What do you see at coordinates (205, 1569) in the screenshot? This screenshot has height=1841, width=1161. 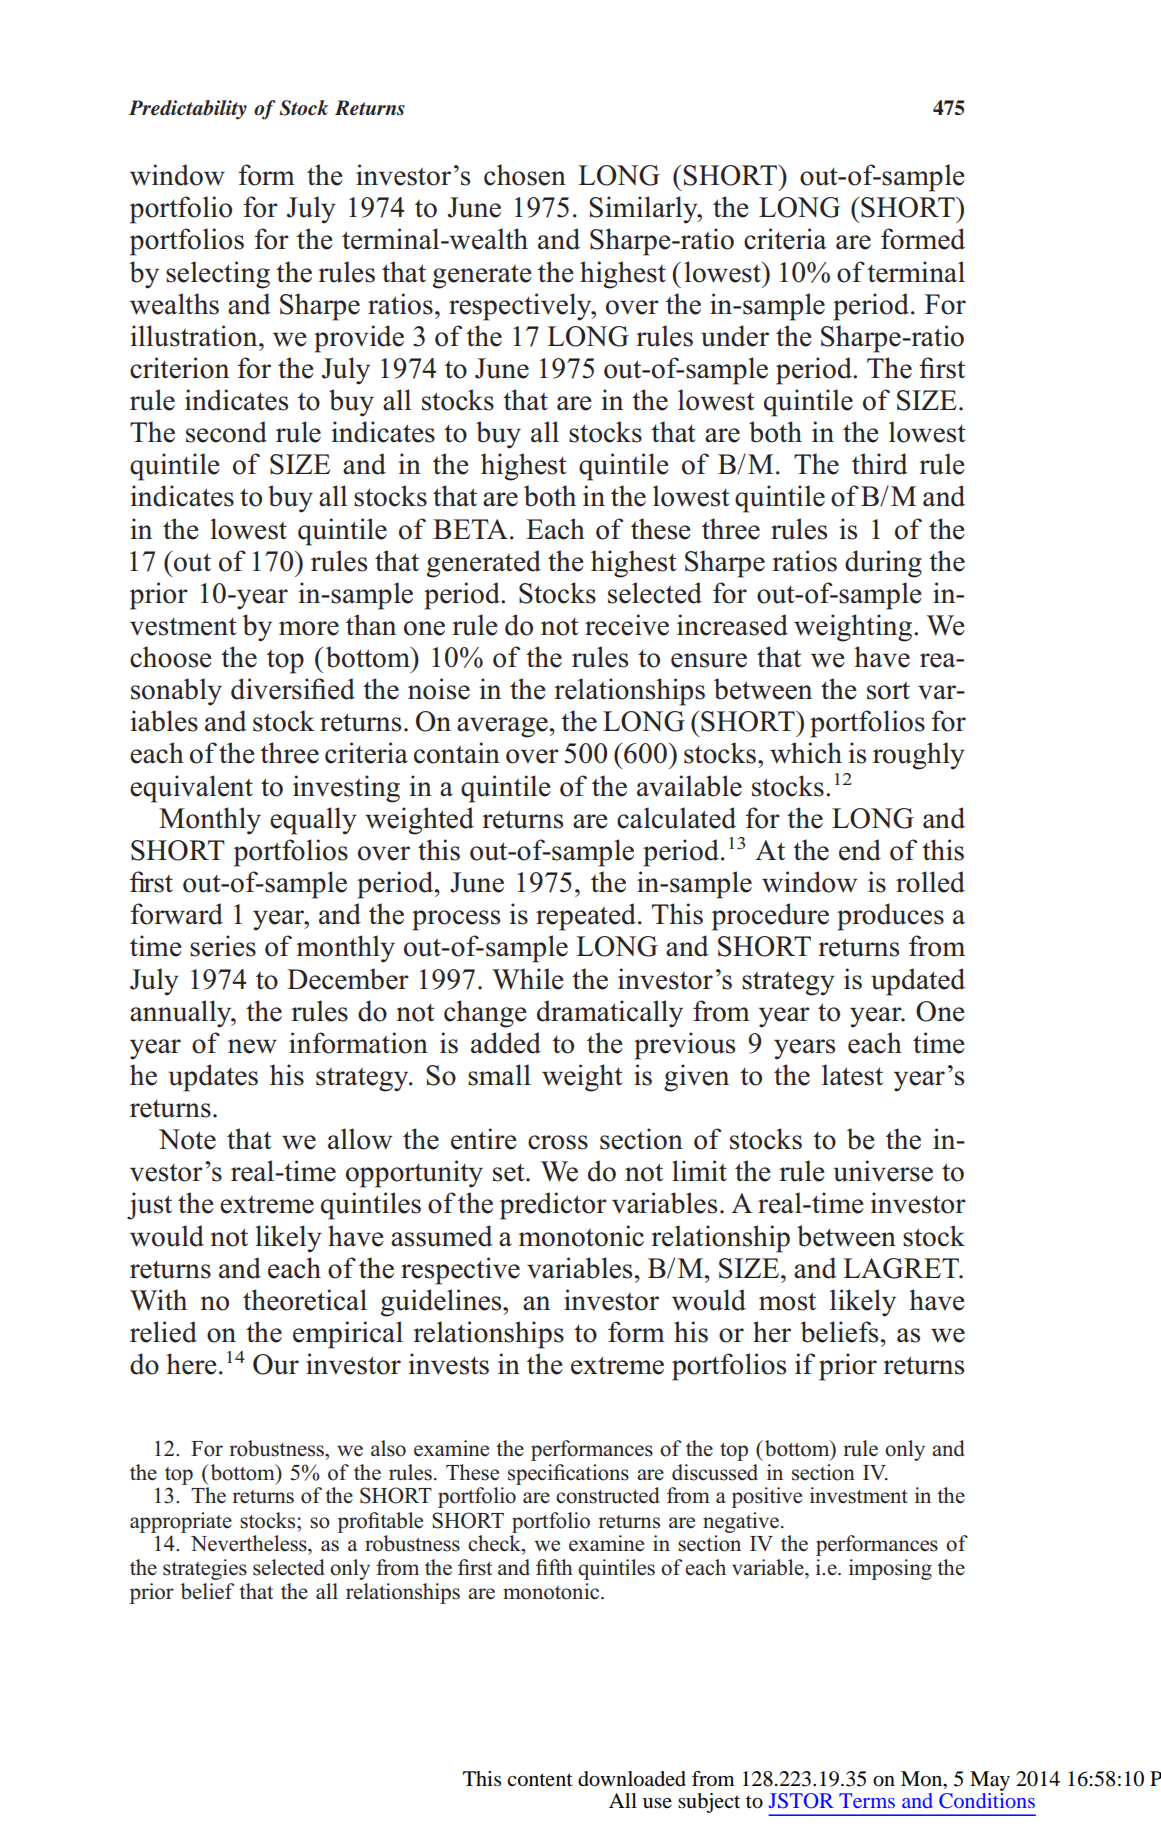 I see `strategies` at bounding box center [205, 1569].
